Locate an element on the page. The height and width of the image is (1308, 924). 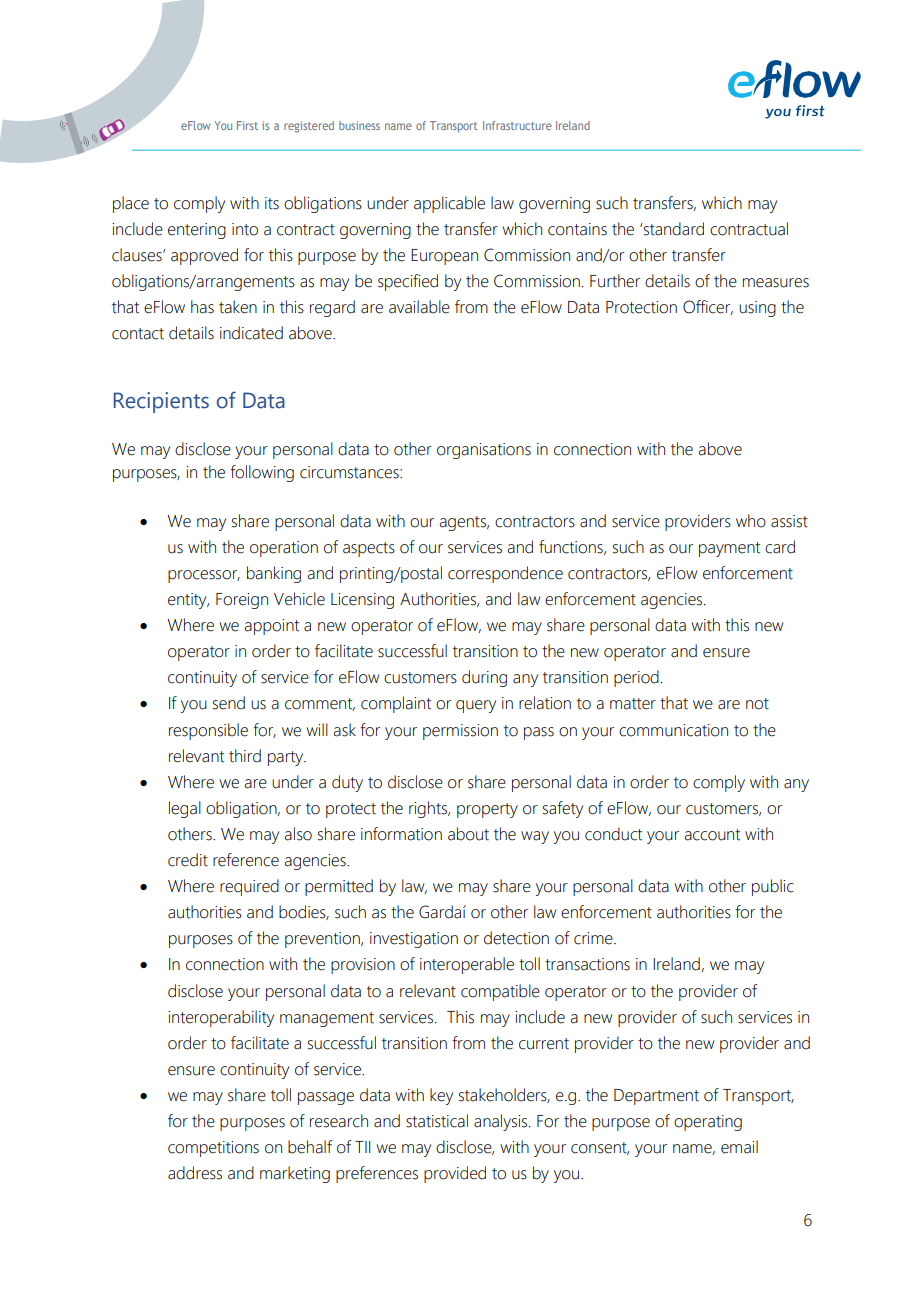
statistical is located at coordinates (437, 1121).
